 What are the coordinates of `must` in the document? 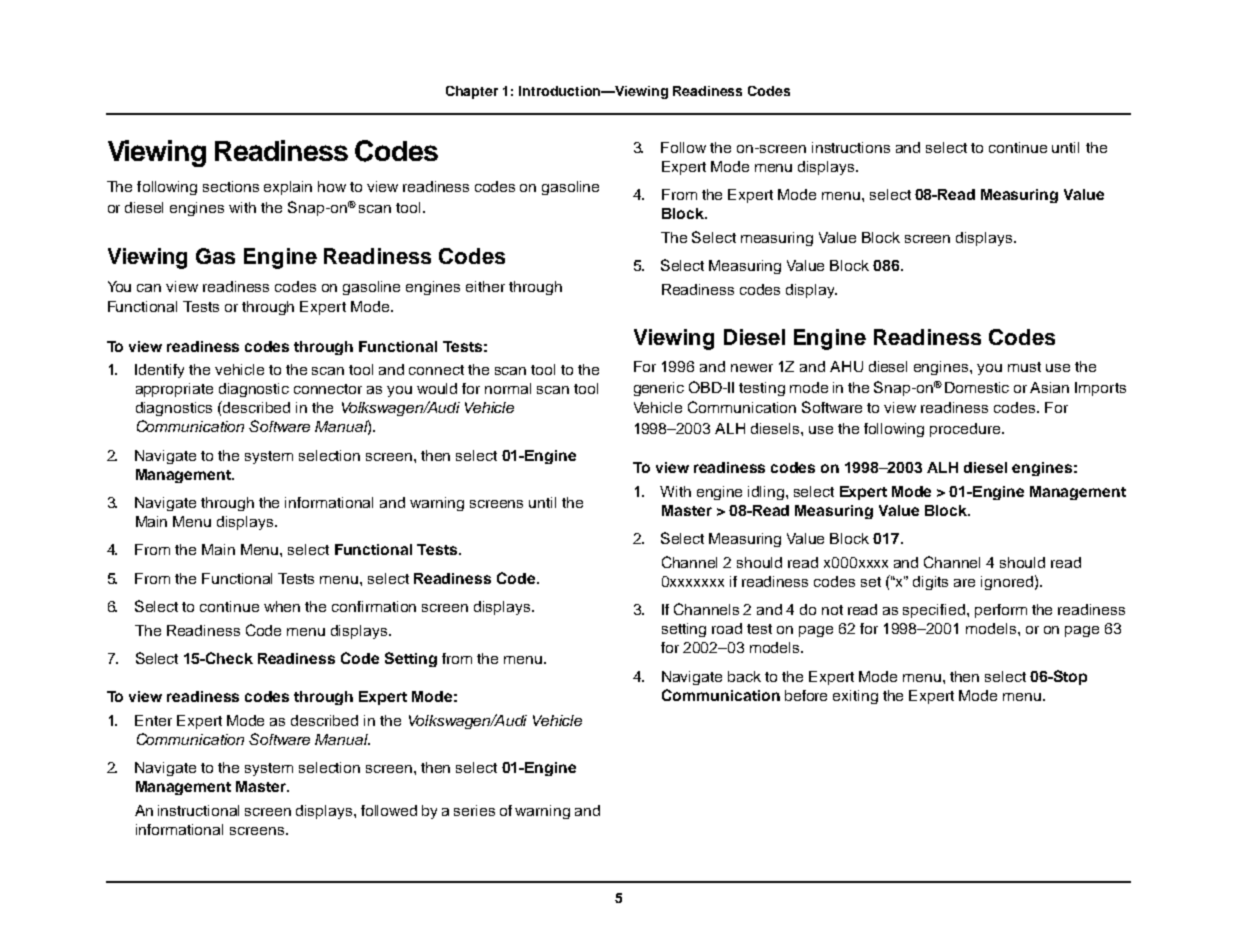 It's located at (1024, 367).
